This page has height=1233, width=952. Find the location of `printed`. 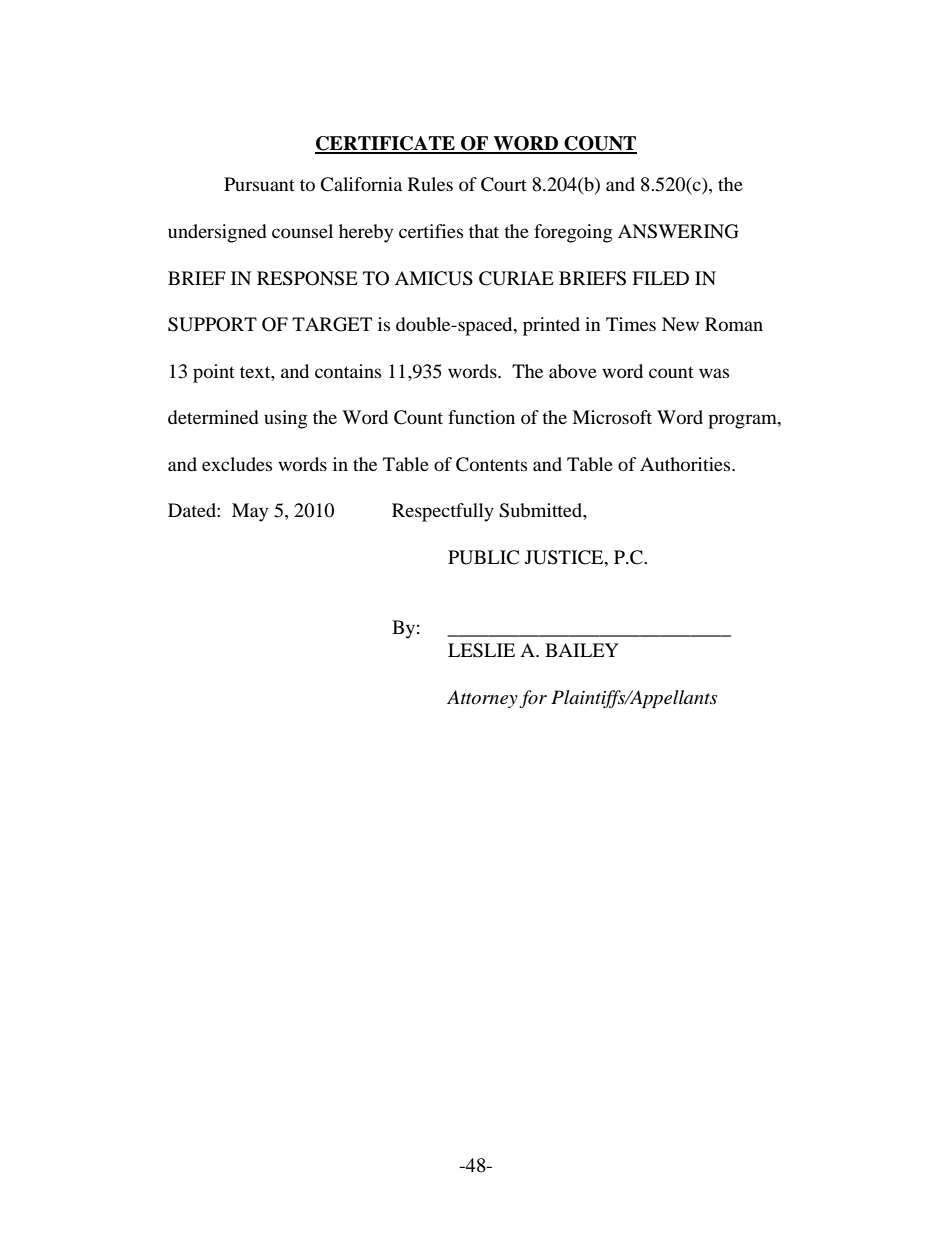

printed is located at coordinates (551, 326).
